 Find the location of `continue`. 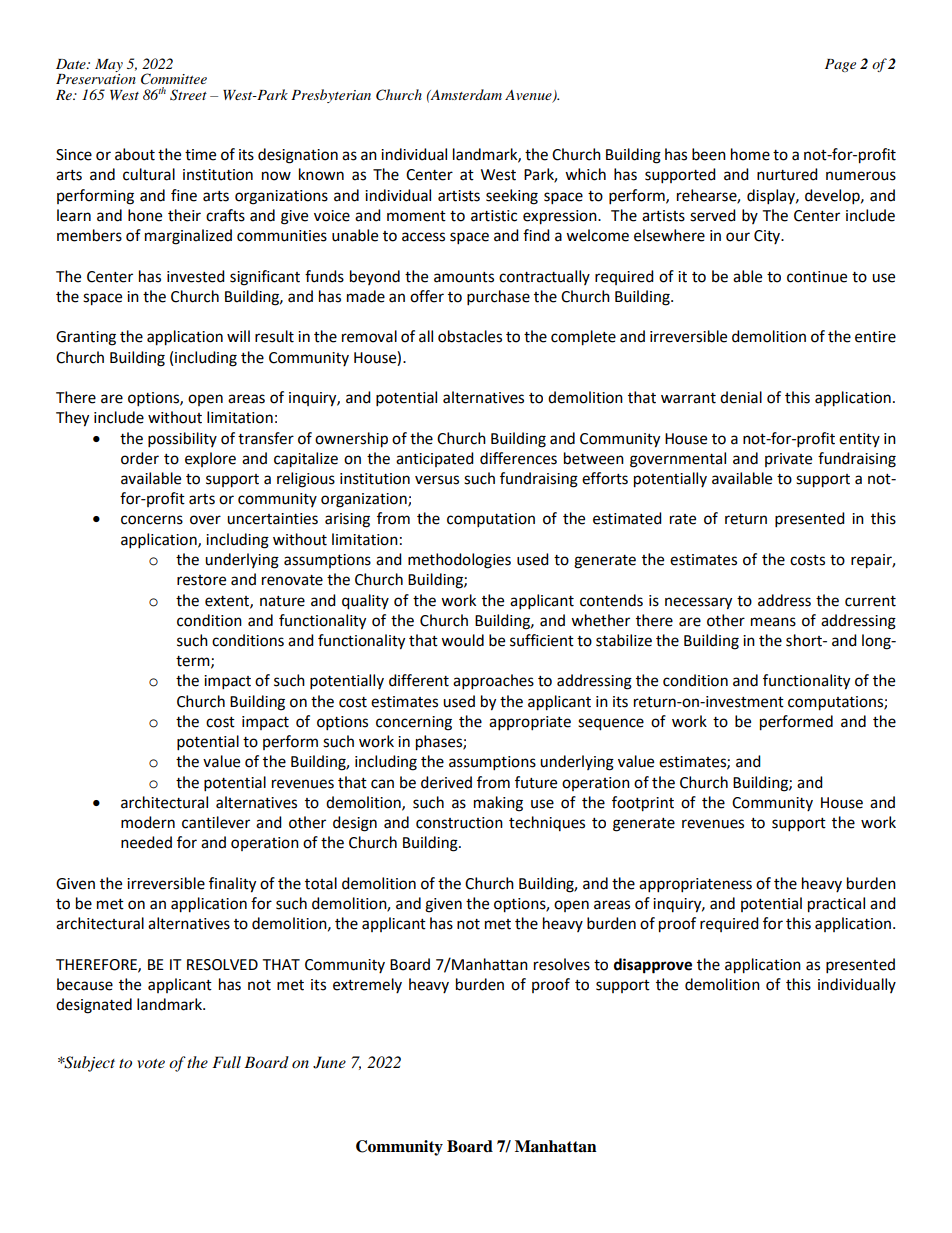

continue is located at coordinates (817, 277).
